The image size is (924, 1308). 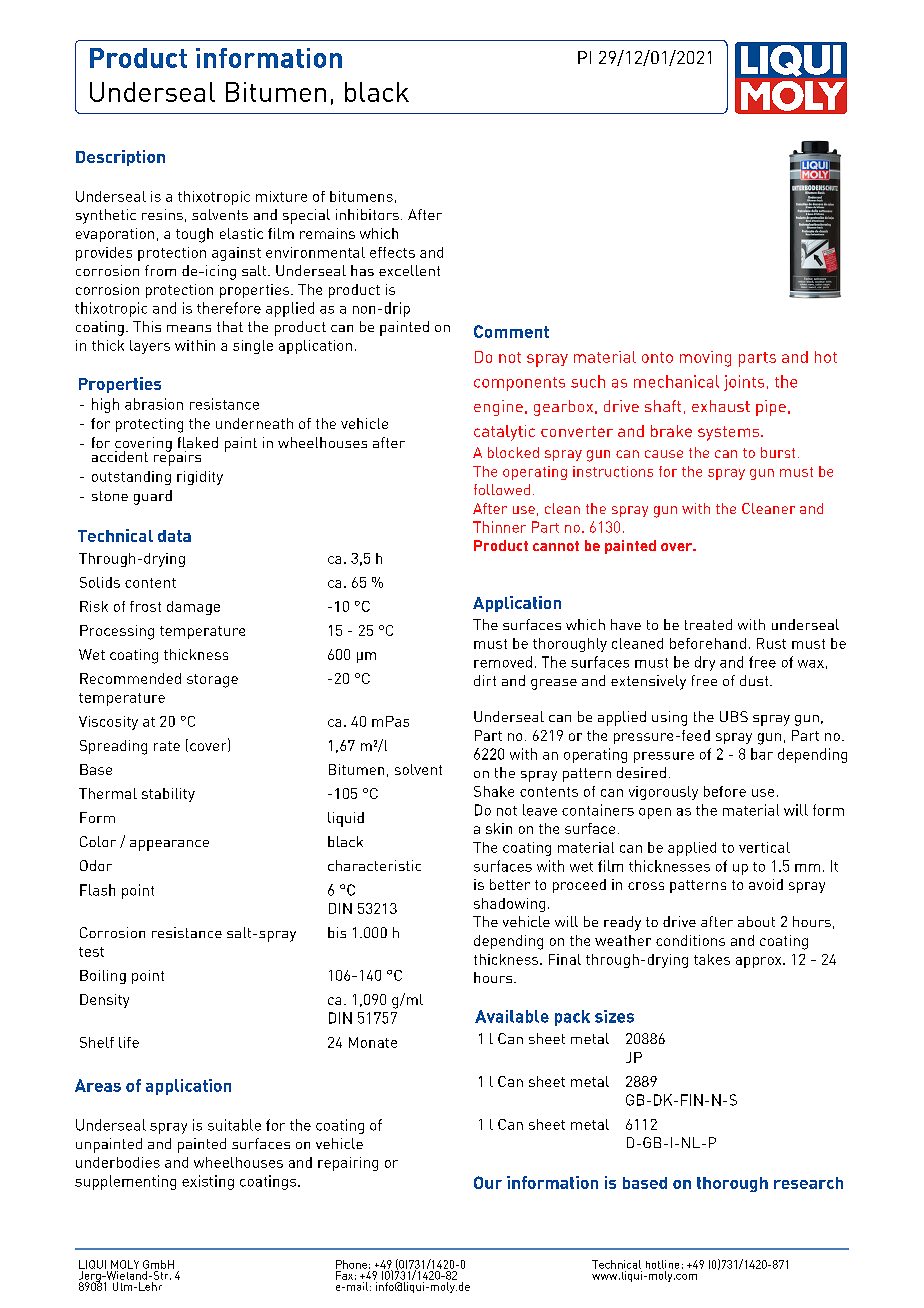 I want to click on exhaust, so click(x=721, y=406).
